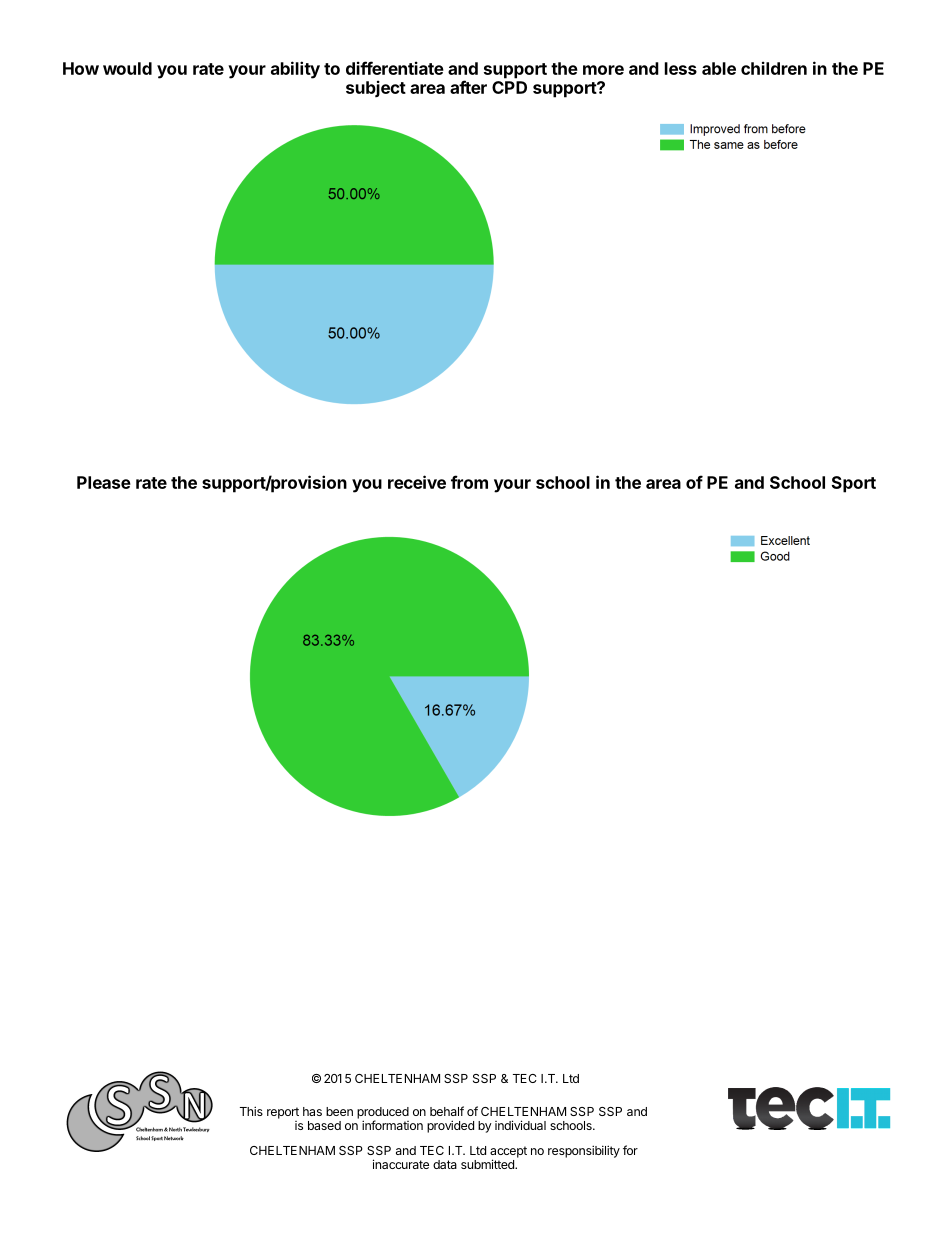 The width and height of the image is (952, 1233). What do you see at coordinates (251, 1111) in the image?
I see `This` at bounding box center [251, 1111].
